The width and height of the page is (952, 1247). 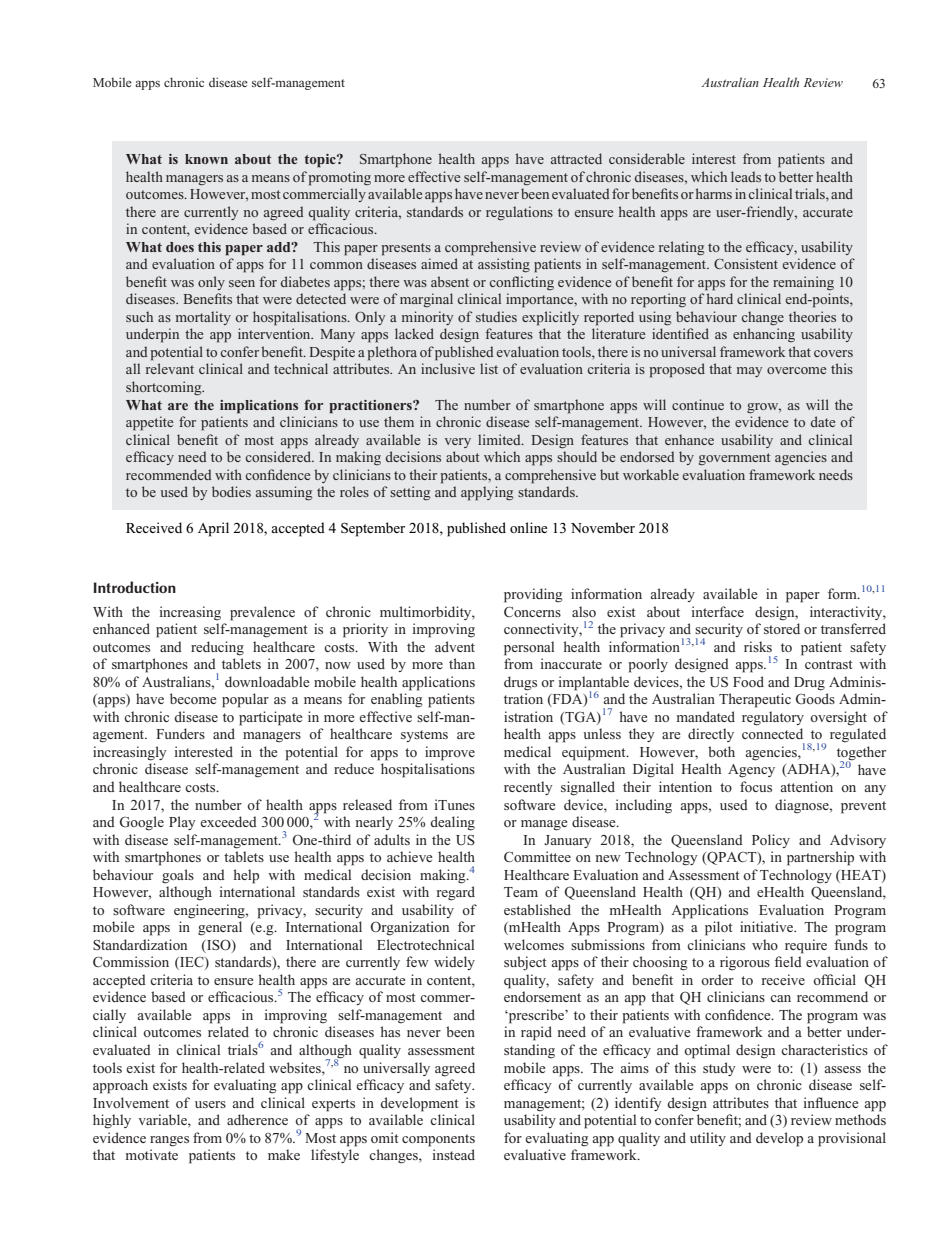 I want to click on ranges, so click(x=169, y=1141).
